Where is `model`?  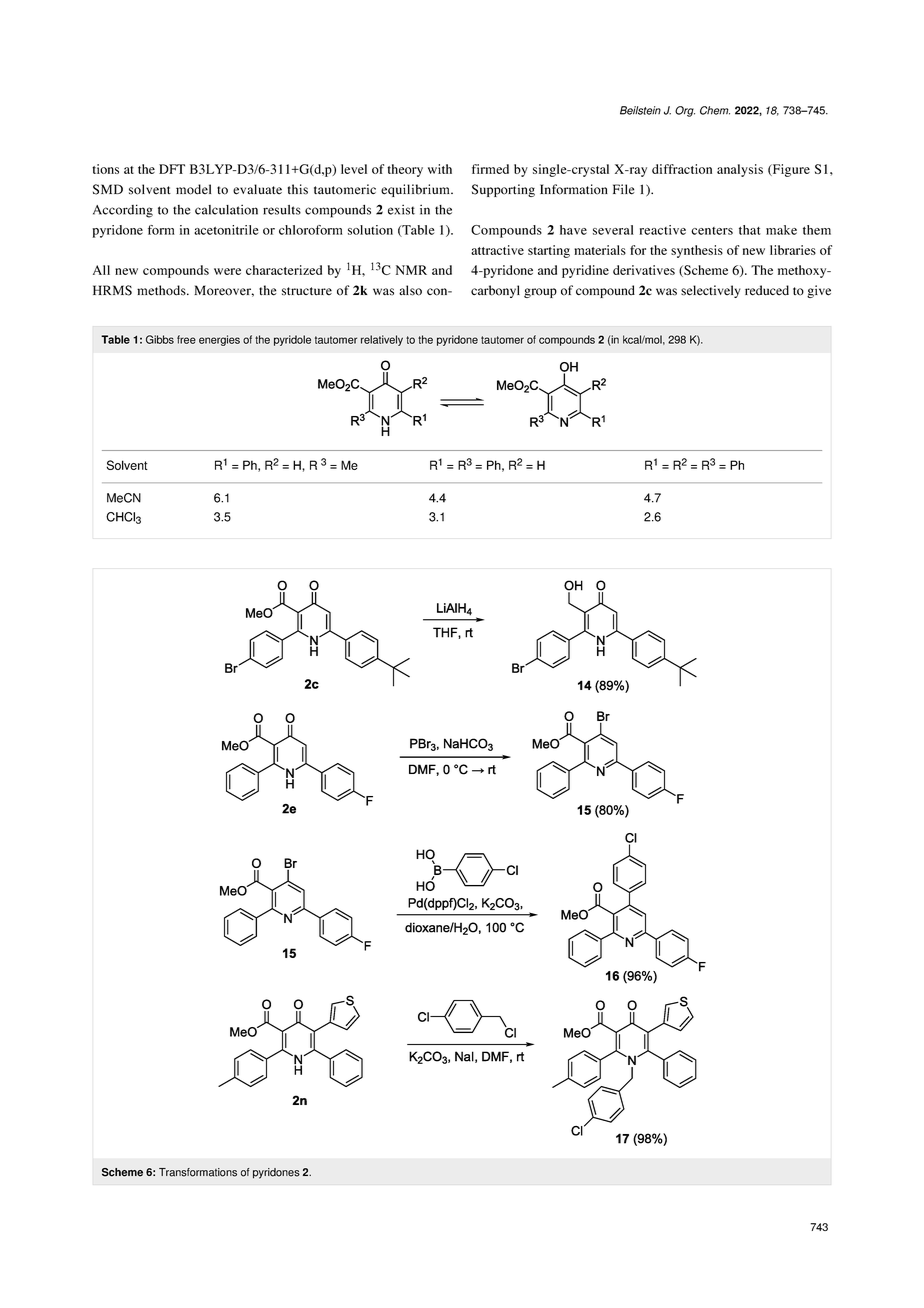 model is located at coordinates (193, 189).
